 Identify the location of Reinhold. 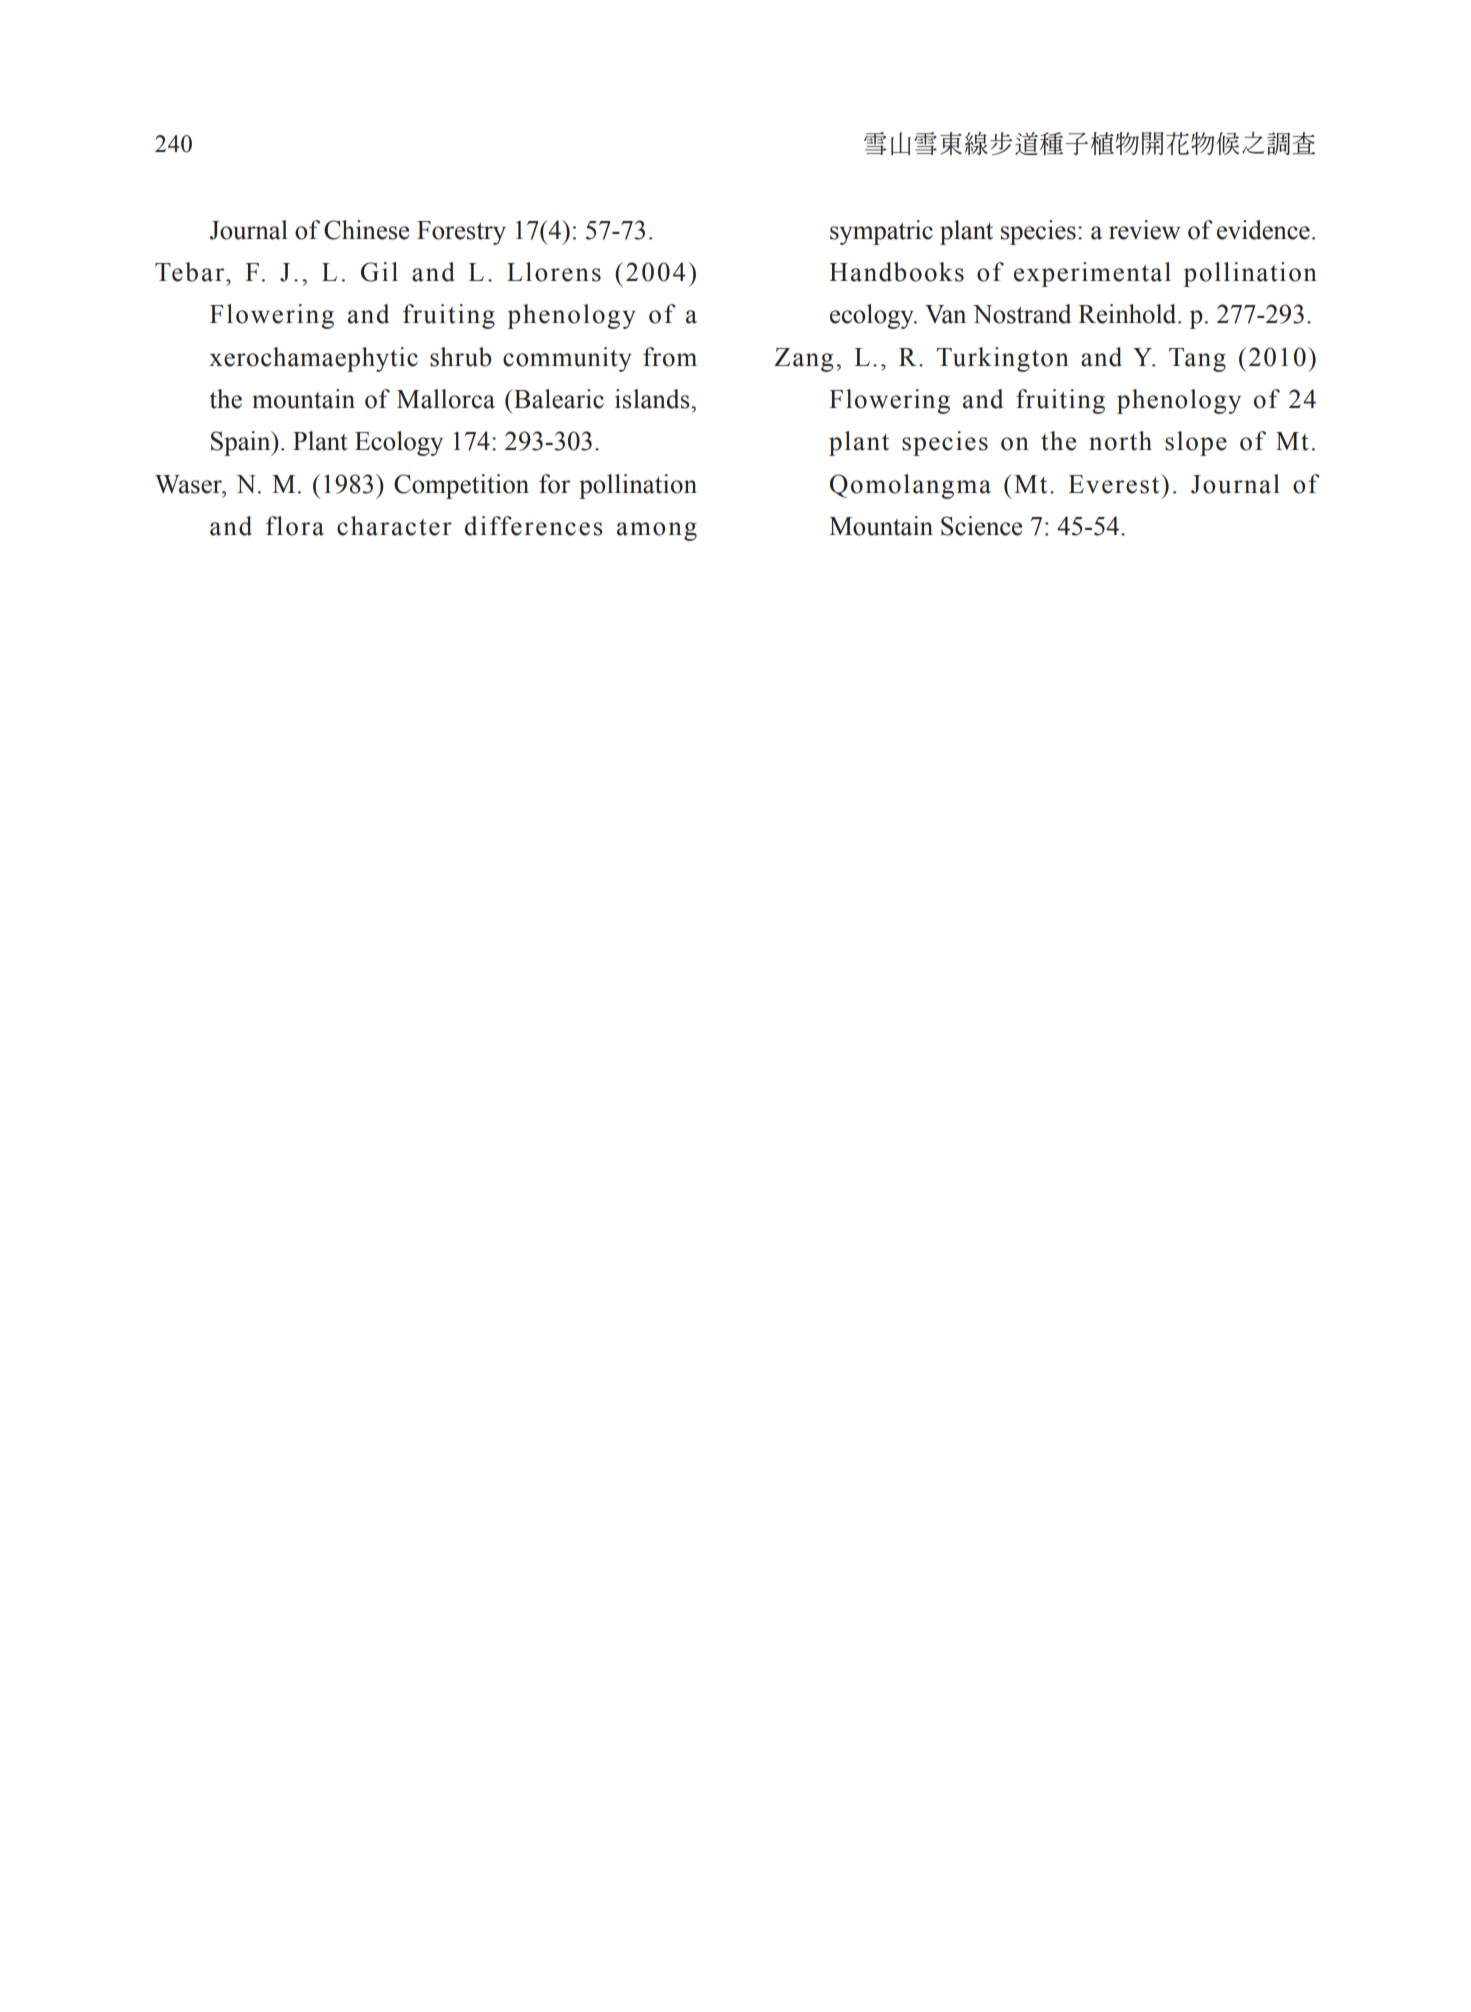
(1128, 314).
